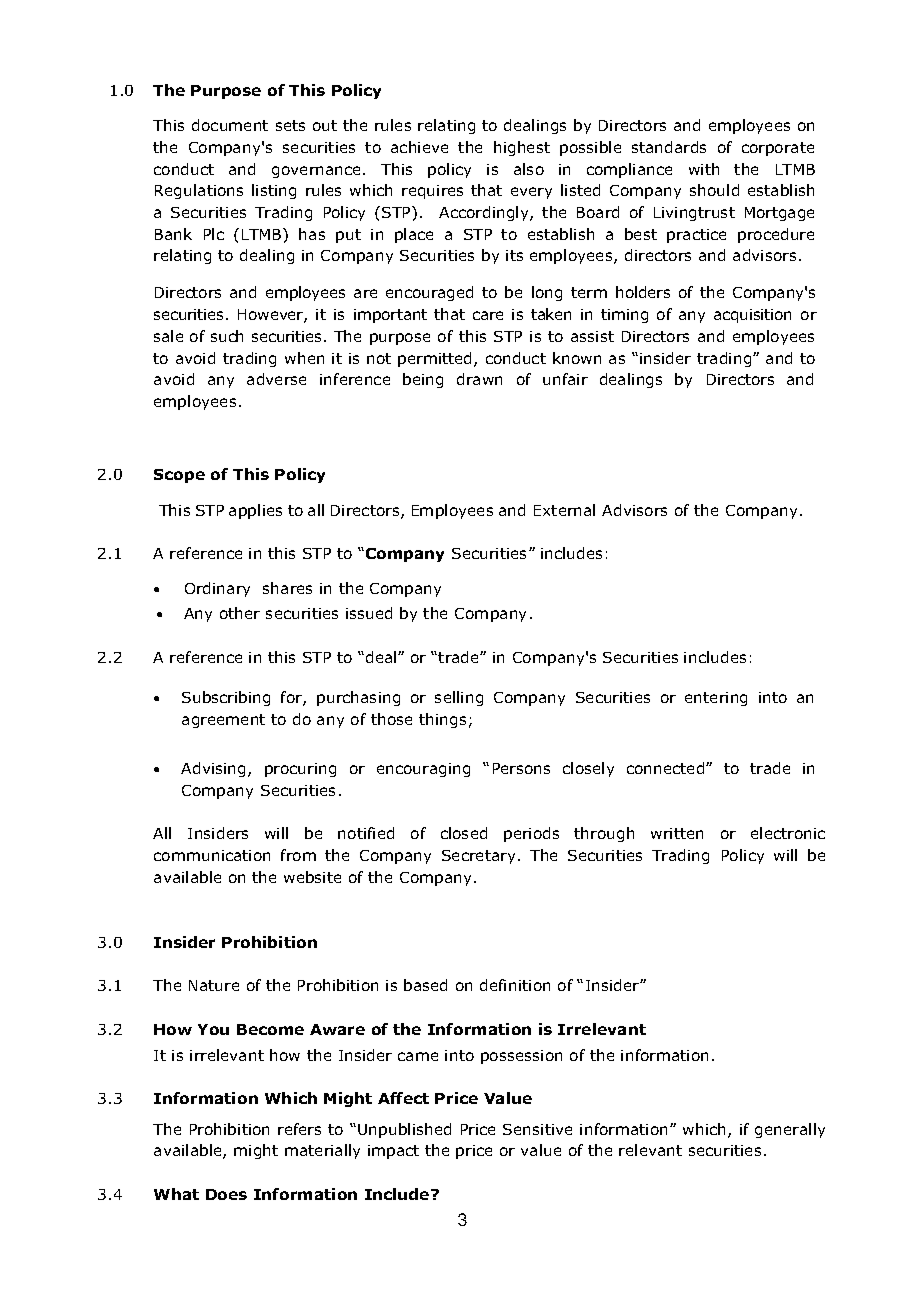  What do you see at coordinates (716, 699) in the image?
I see `entering` at bounding box center [716, 699].
